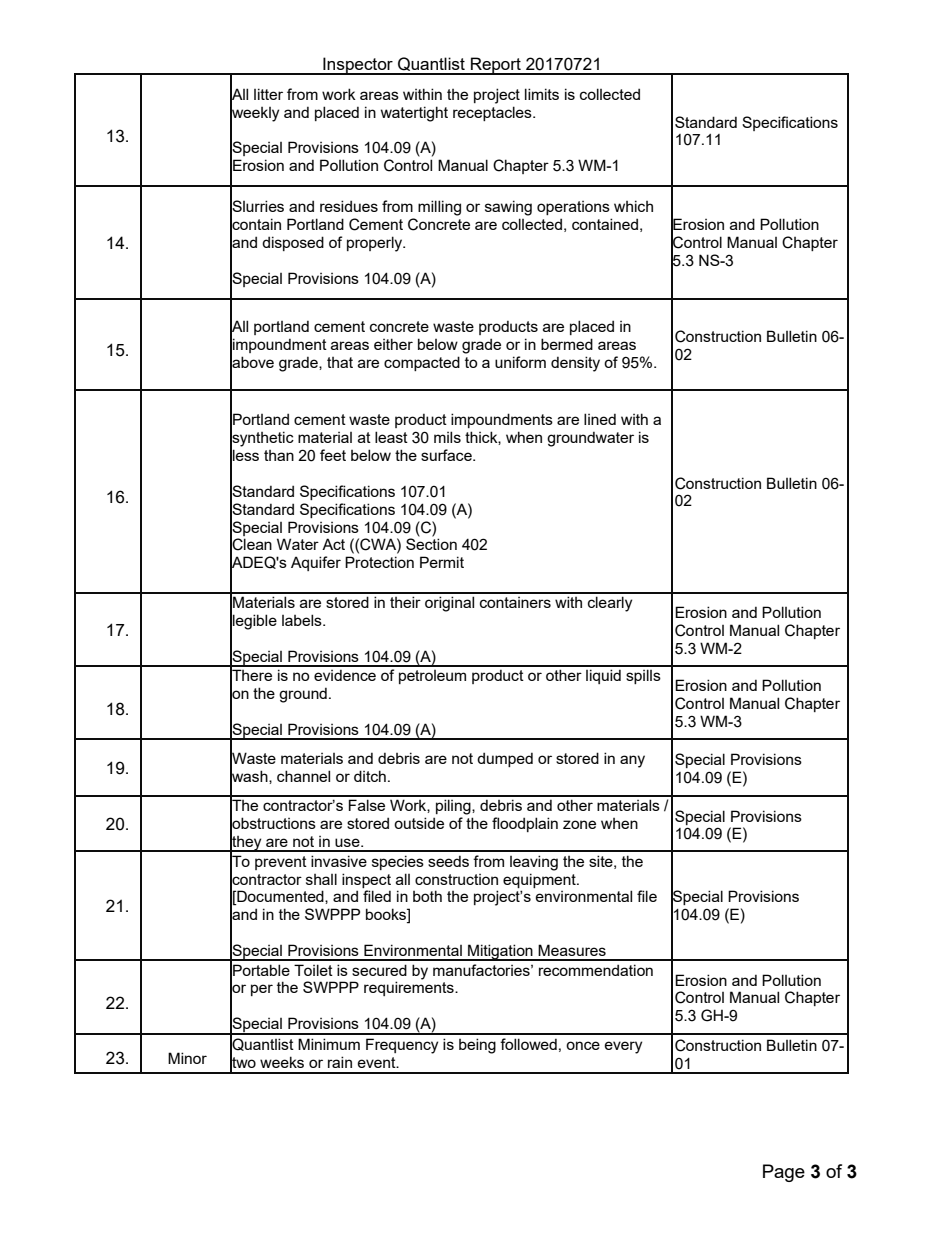 This screenshot has height=1233, width=952. Describe the element at coordinates (282, 1062) in the screenshot. I see `weeks` at that location.
